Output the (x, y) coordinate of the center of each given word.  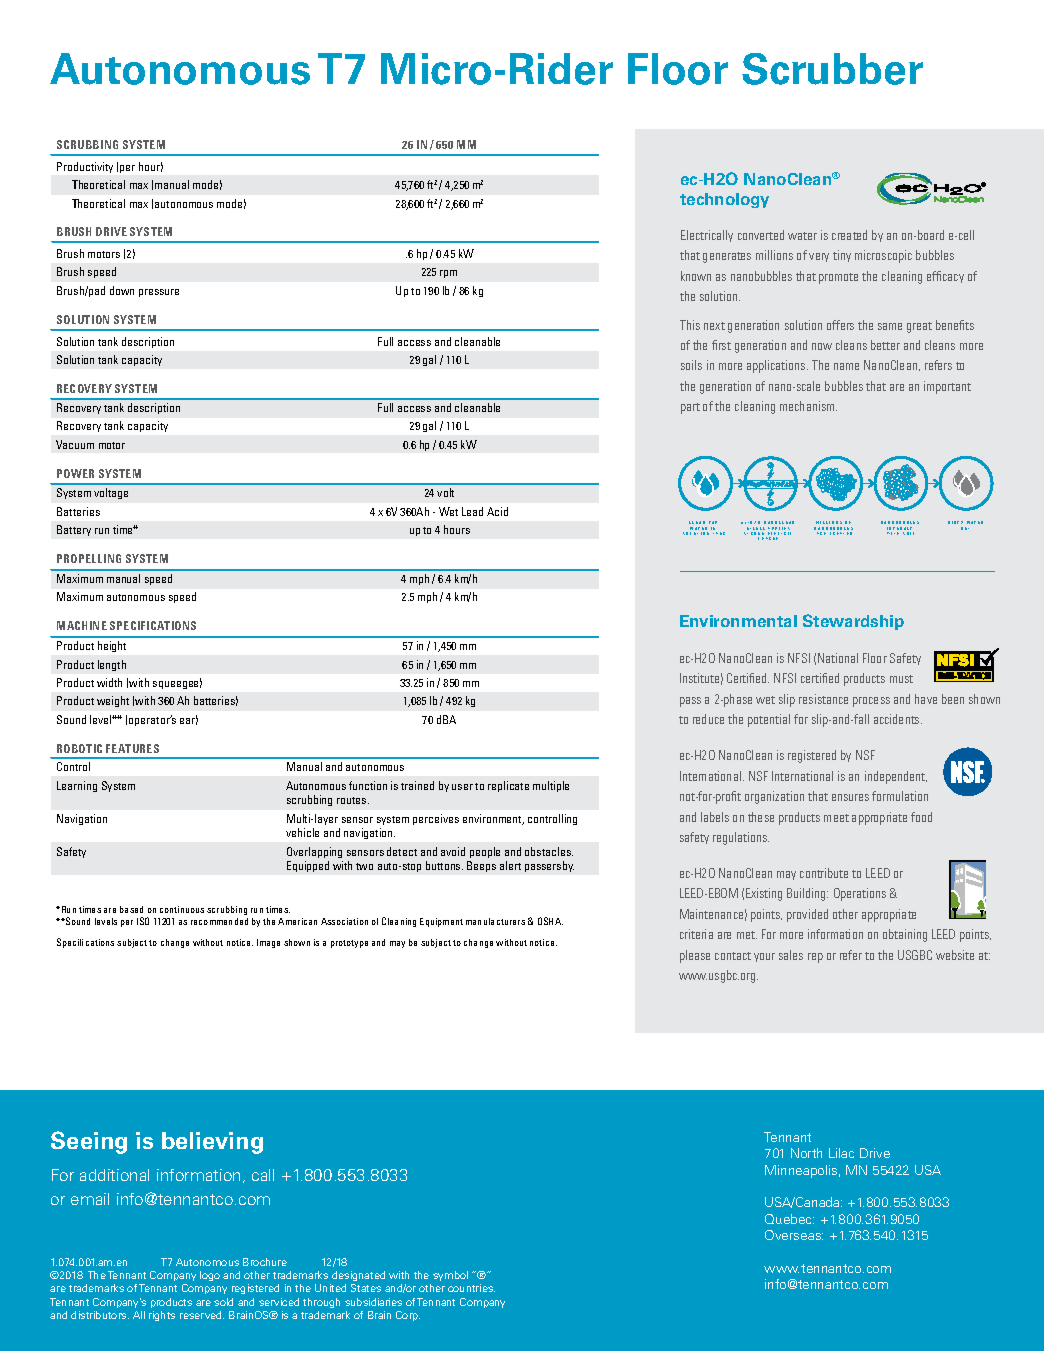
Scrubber (832, 69)
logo (210, 1276)
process (871, 702)
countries (471, 1288)
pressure (159, 293)
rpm (448, 274)
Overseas (794, 1235)
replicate (508, 786)
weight (113, 701)
